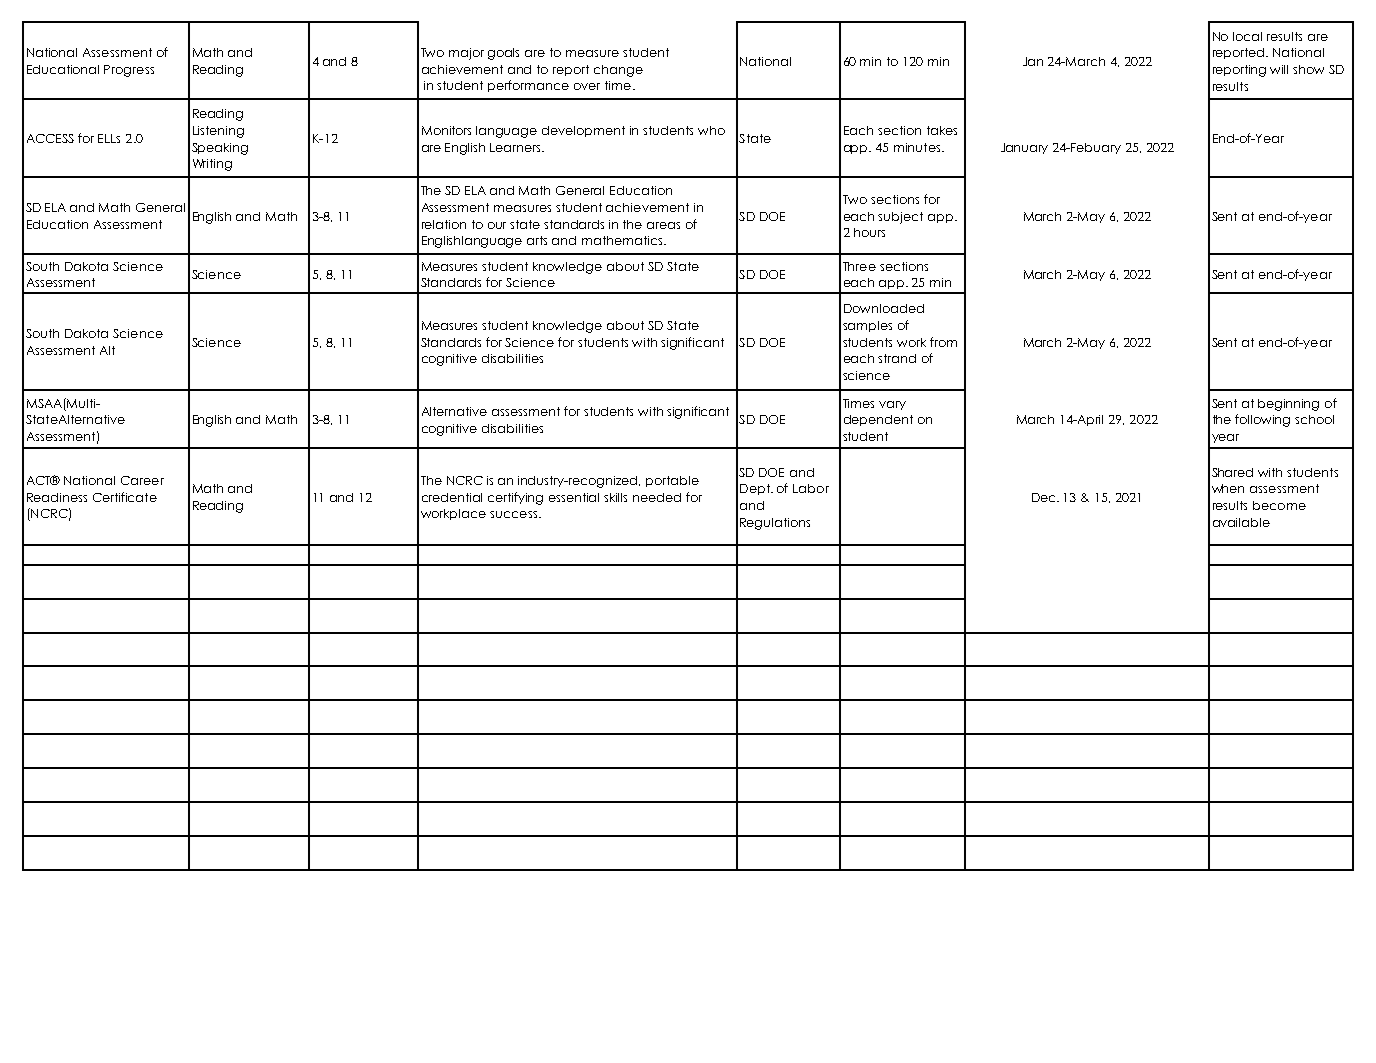  I want to click on arts, so click(537, 240).
